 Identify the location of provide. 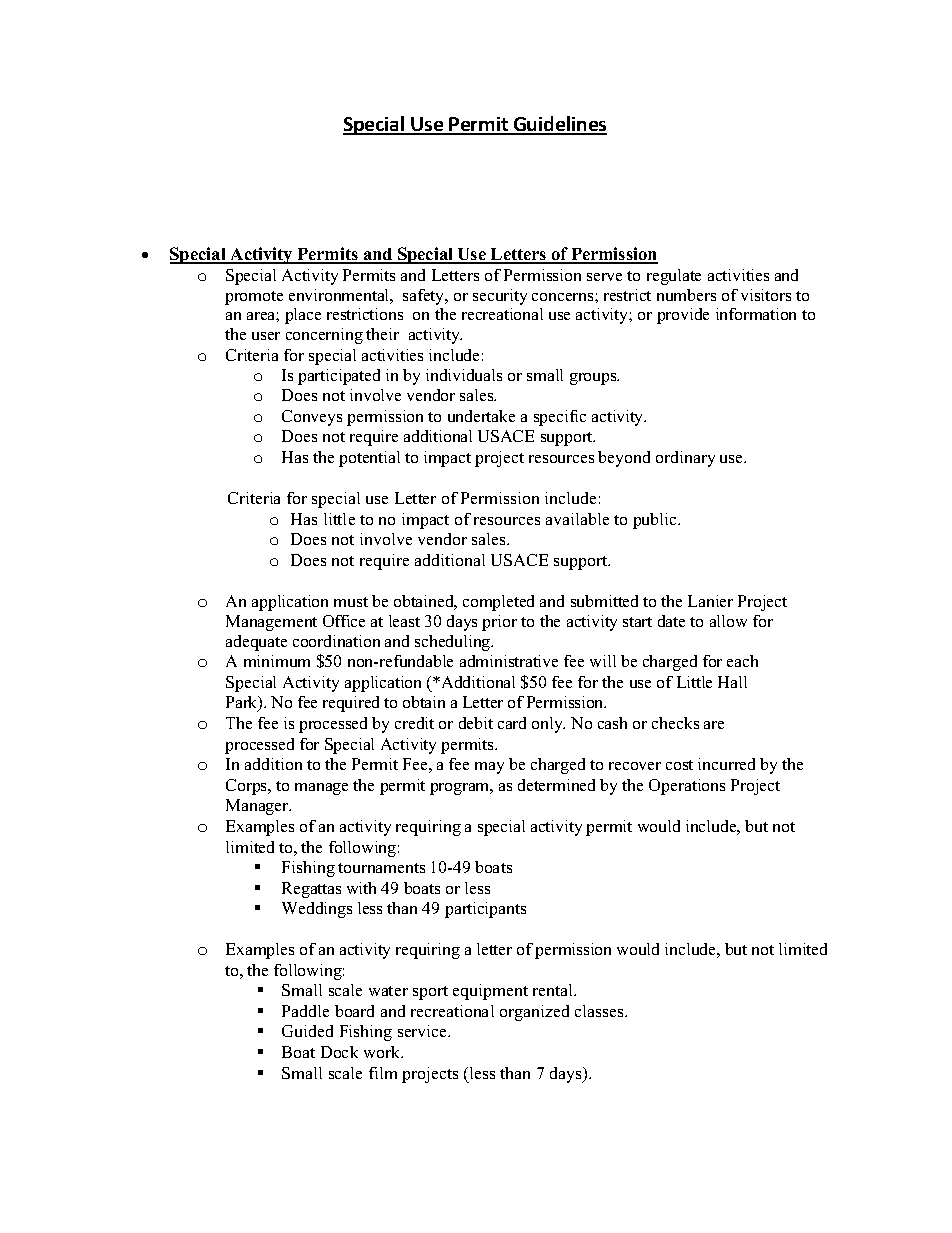
(683, 316).
